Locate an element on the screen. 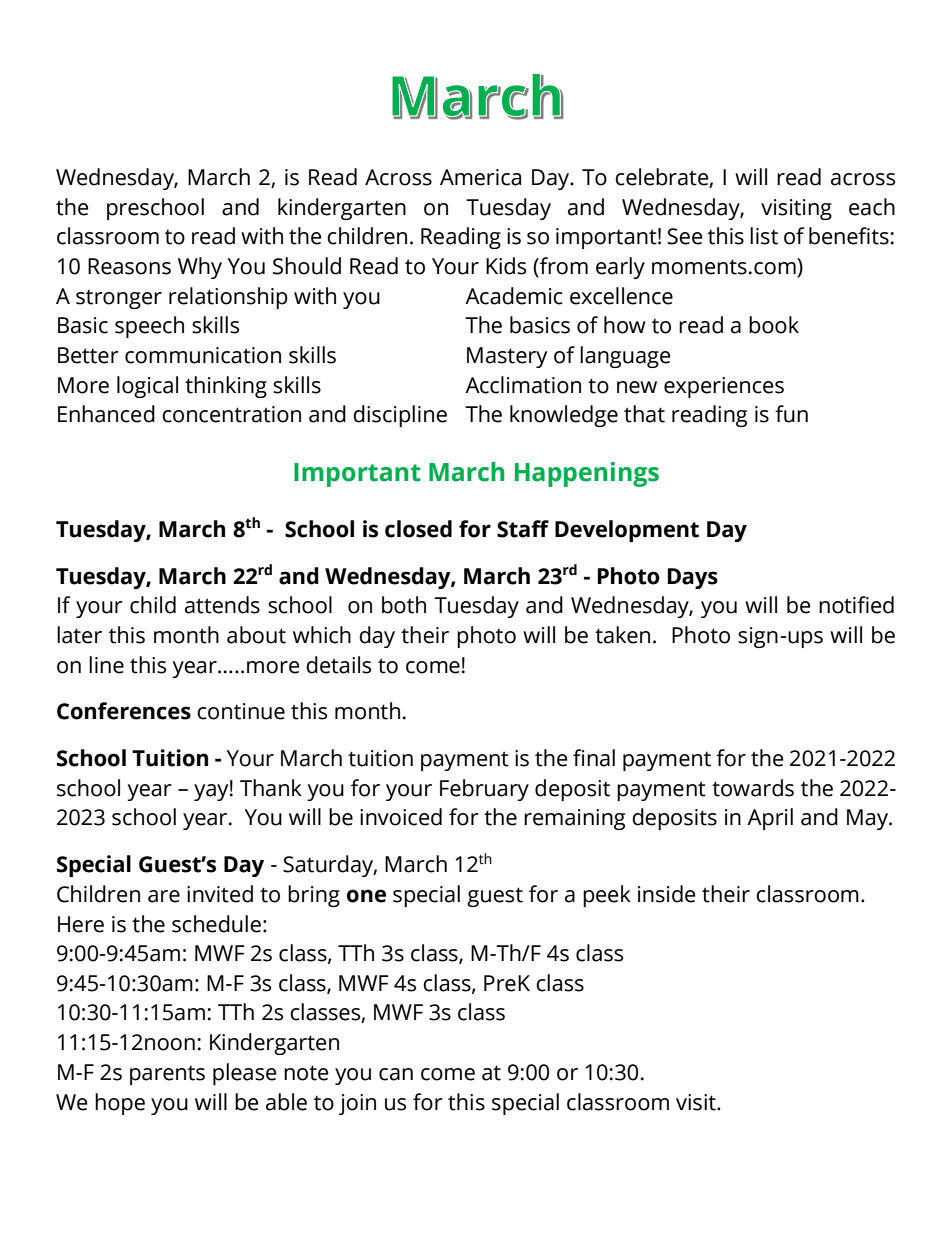 The width and height of the screenshot is (952, 1233). concentration is located at coordinates (231, 414).
